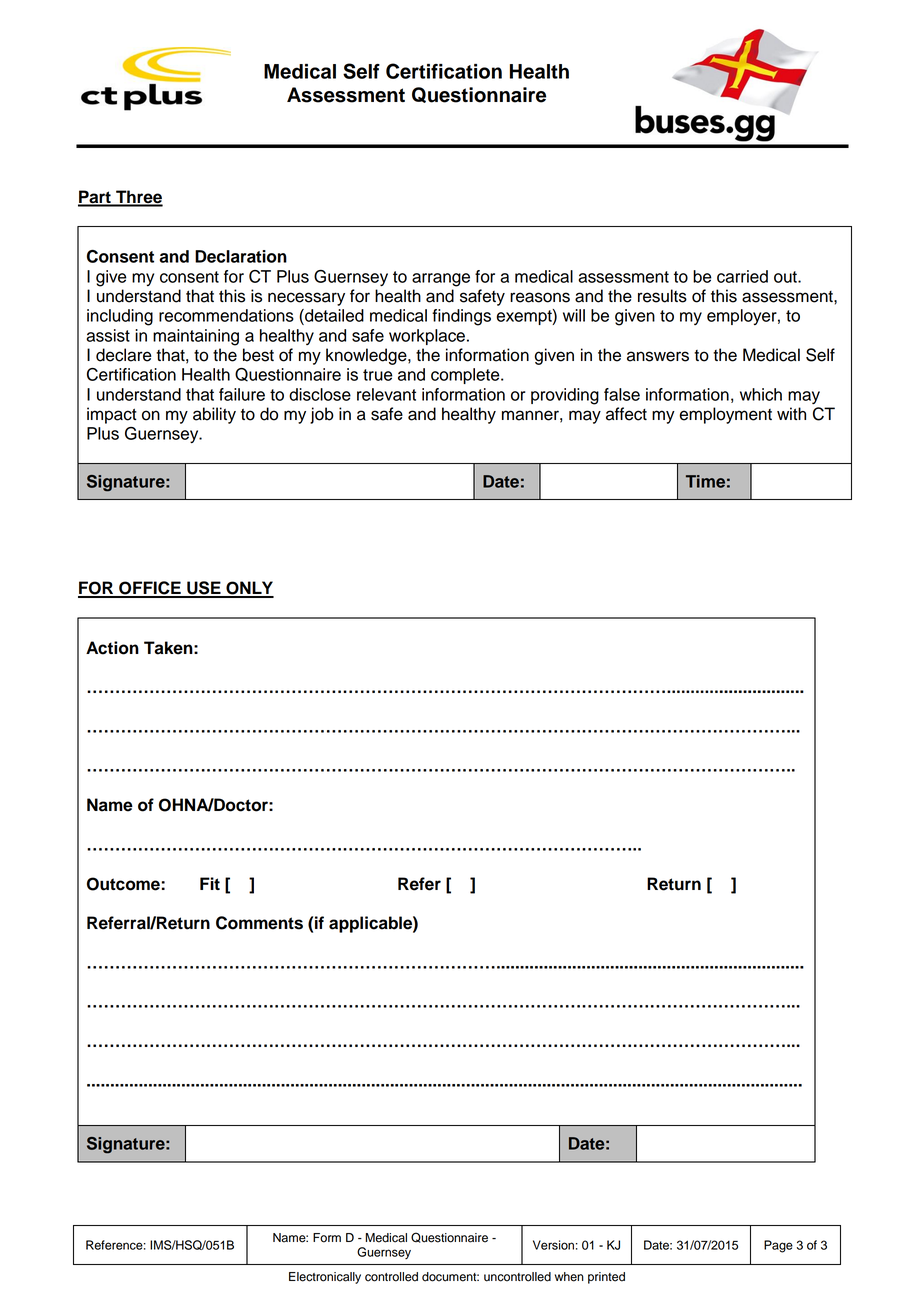 The width and height of the screenshot is (924, 1308). Describe the element at coordinates (249, 589) in the screenshot. I see `ONLY` at that location.
